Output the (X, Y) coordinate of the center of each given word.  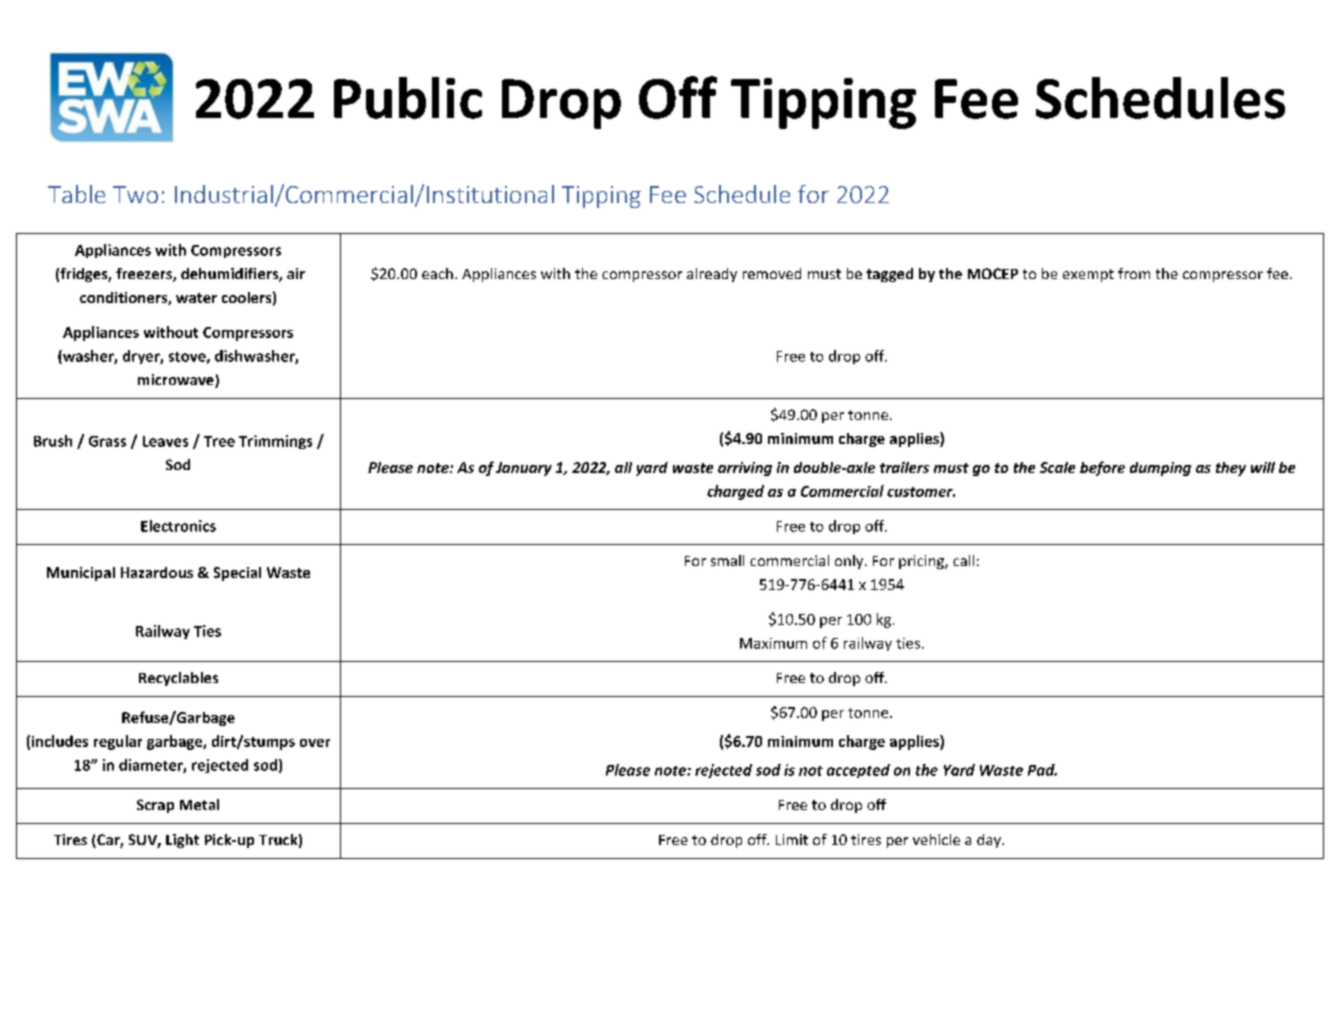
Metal (199, 804)
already (712, 275)
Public (408, 98)
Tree (219, 441)
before (1102, 468)
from (1134, 273)
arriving (745, 469)
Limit (792, 839)
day (990, 841)
